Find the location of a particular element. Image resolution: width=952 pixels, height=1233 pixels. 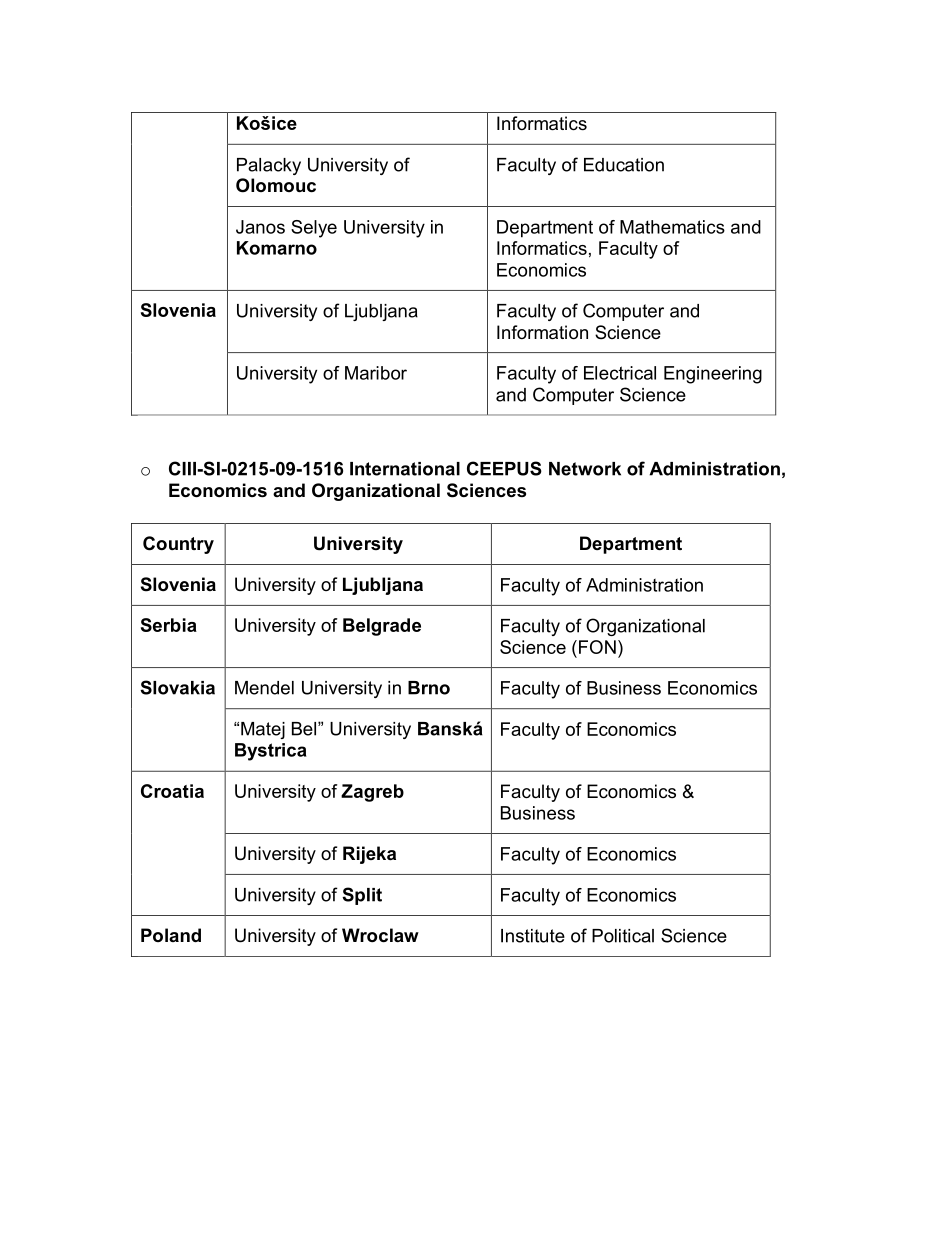

Split is located at coordinates (362, 896).
